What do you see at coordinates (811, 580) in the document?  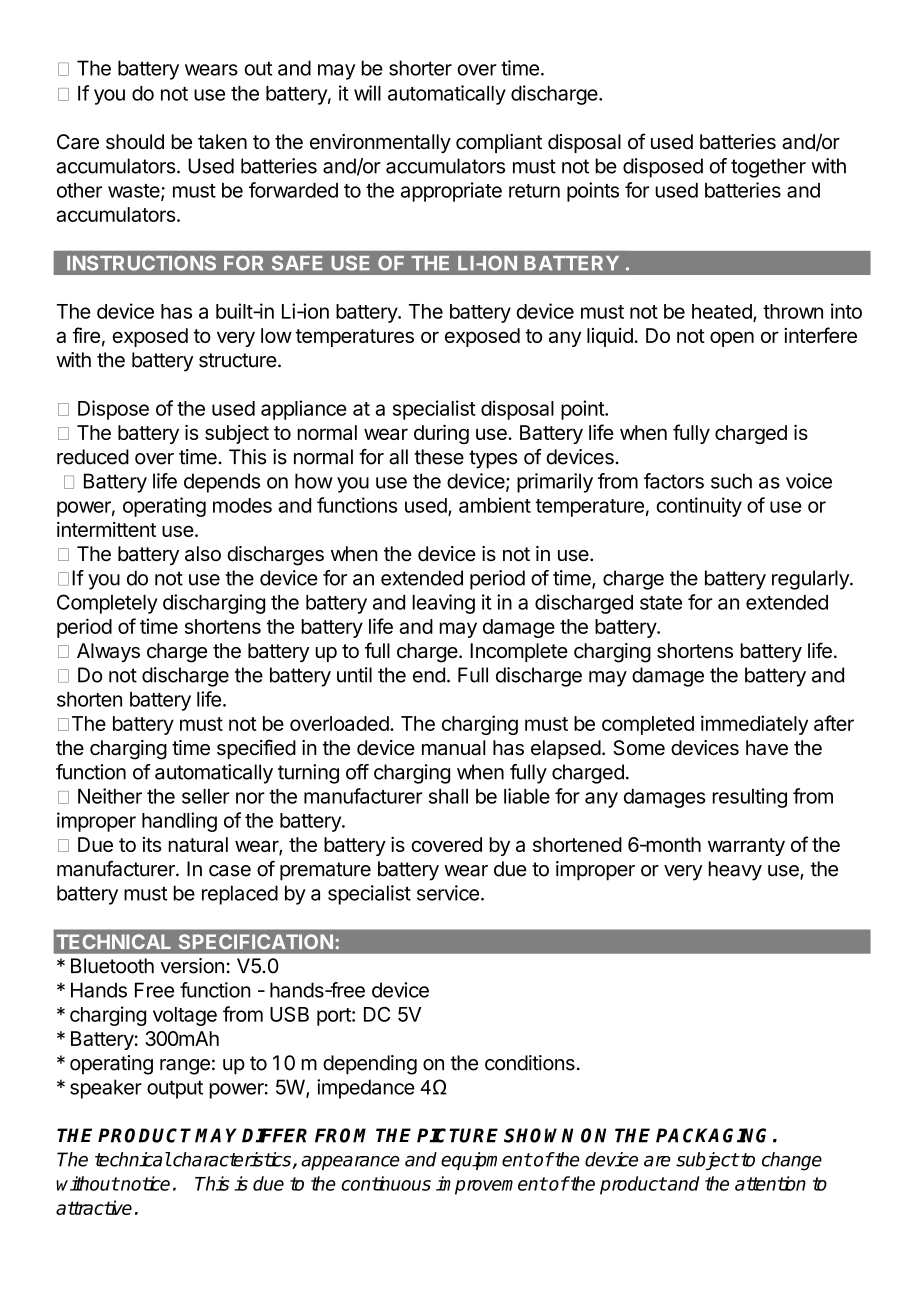 I see `regularly` at bounding box center [811, 580].
